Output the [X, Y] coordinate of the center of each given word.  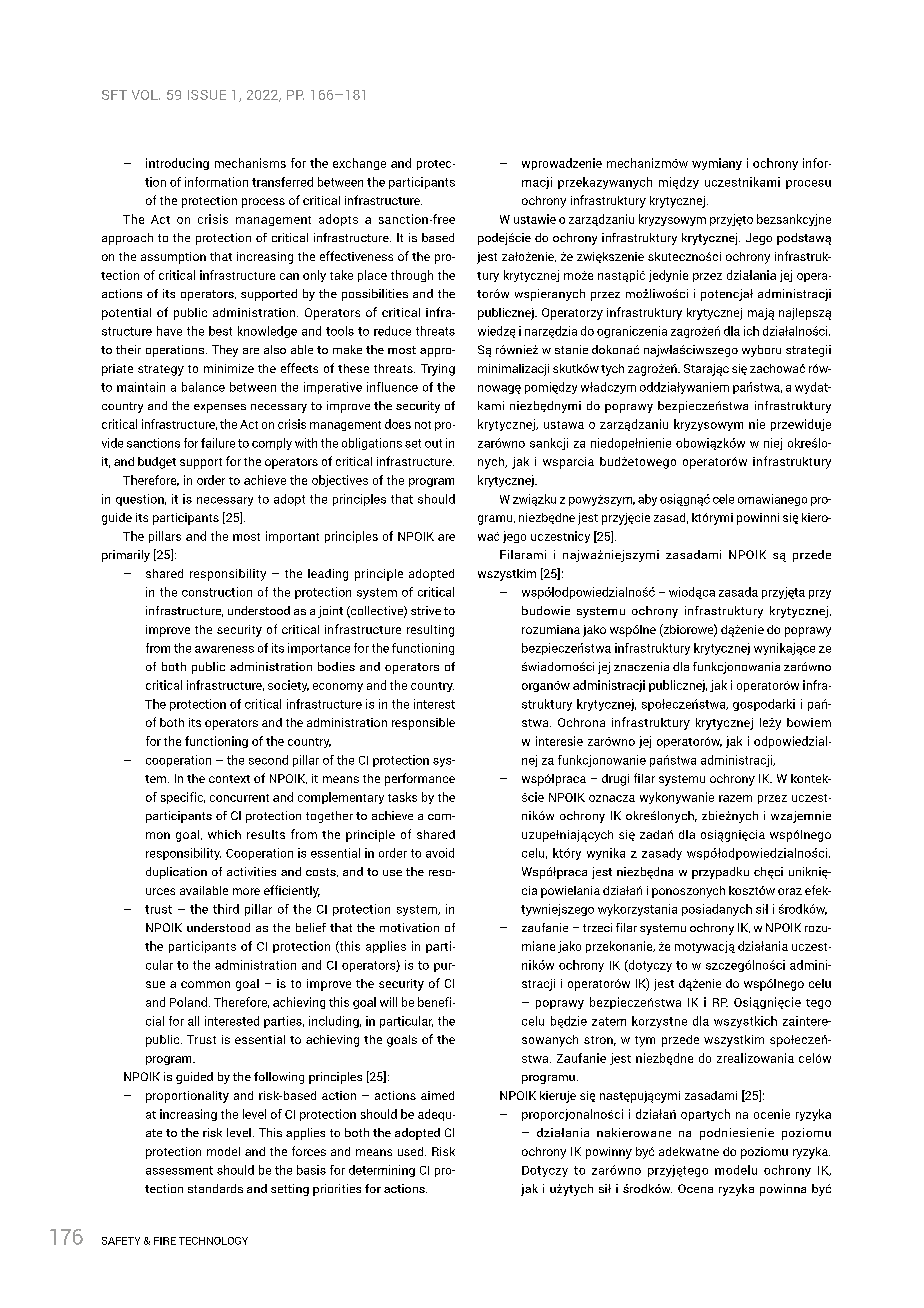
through [412, 276]
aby [647, 500]
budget [157, 463]
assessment [179, 1170]
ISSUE [207, 95]
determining [382, 1171]
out [433, 443]
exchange [359, 164]
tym [645, 1041]
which [224, 834]
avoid [440, 853]
